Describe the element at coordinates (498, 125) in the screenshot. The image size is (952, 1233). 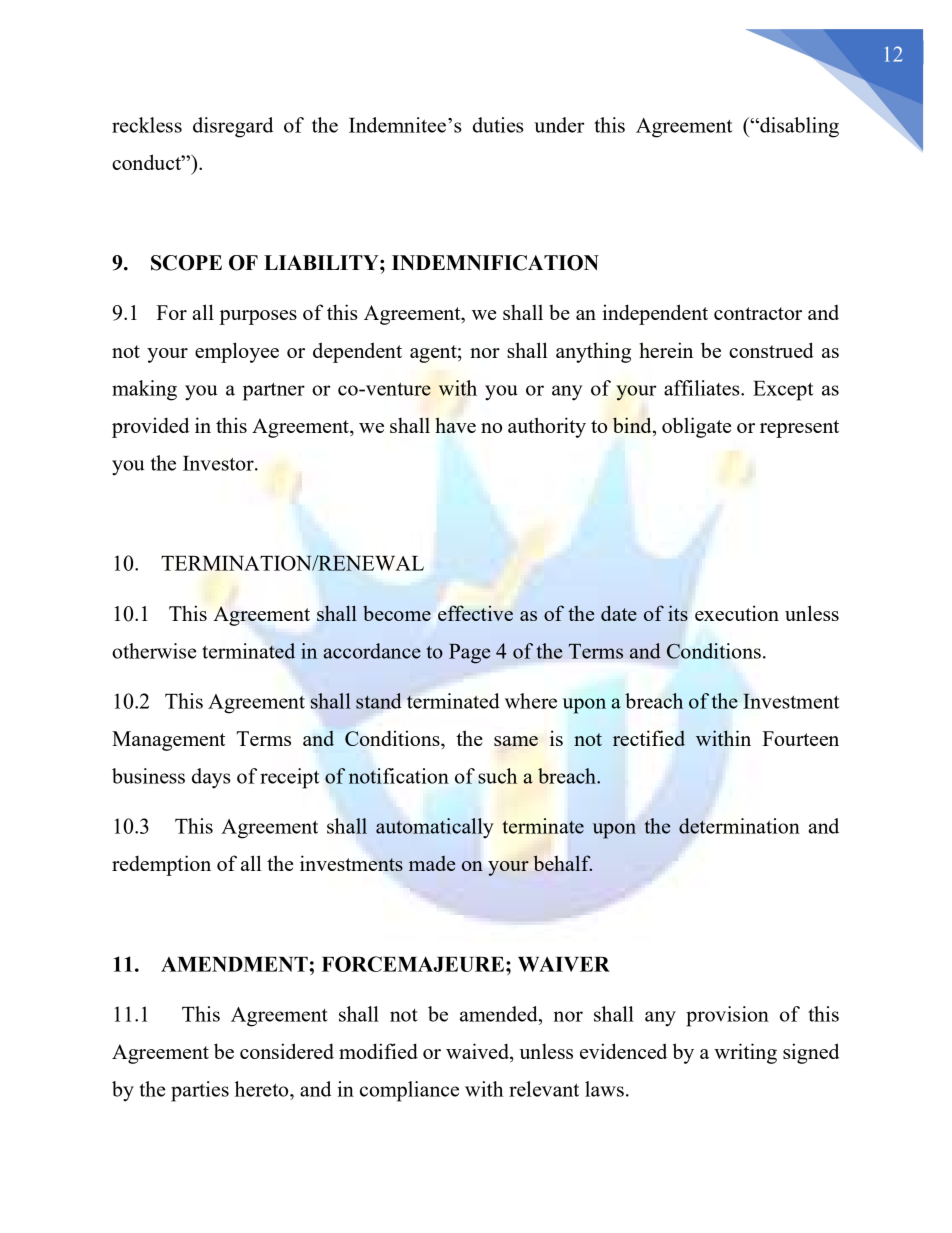
I see `duties` at that location.
